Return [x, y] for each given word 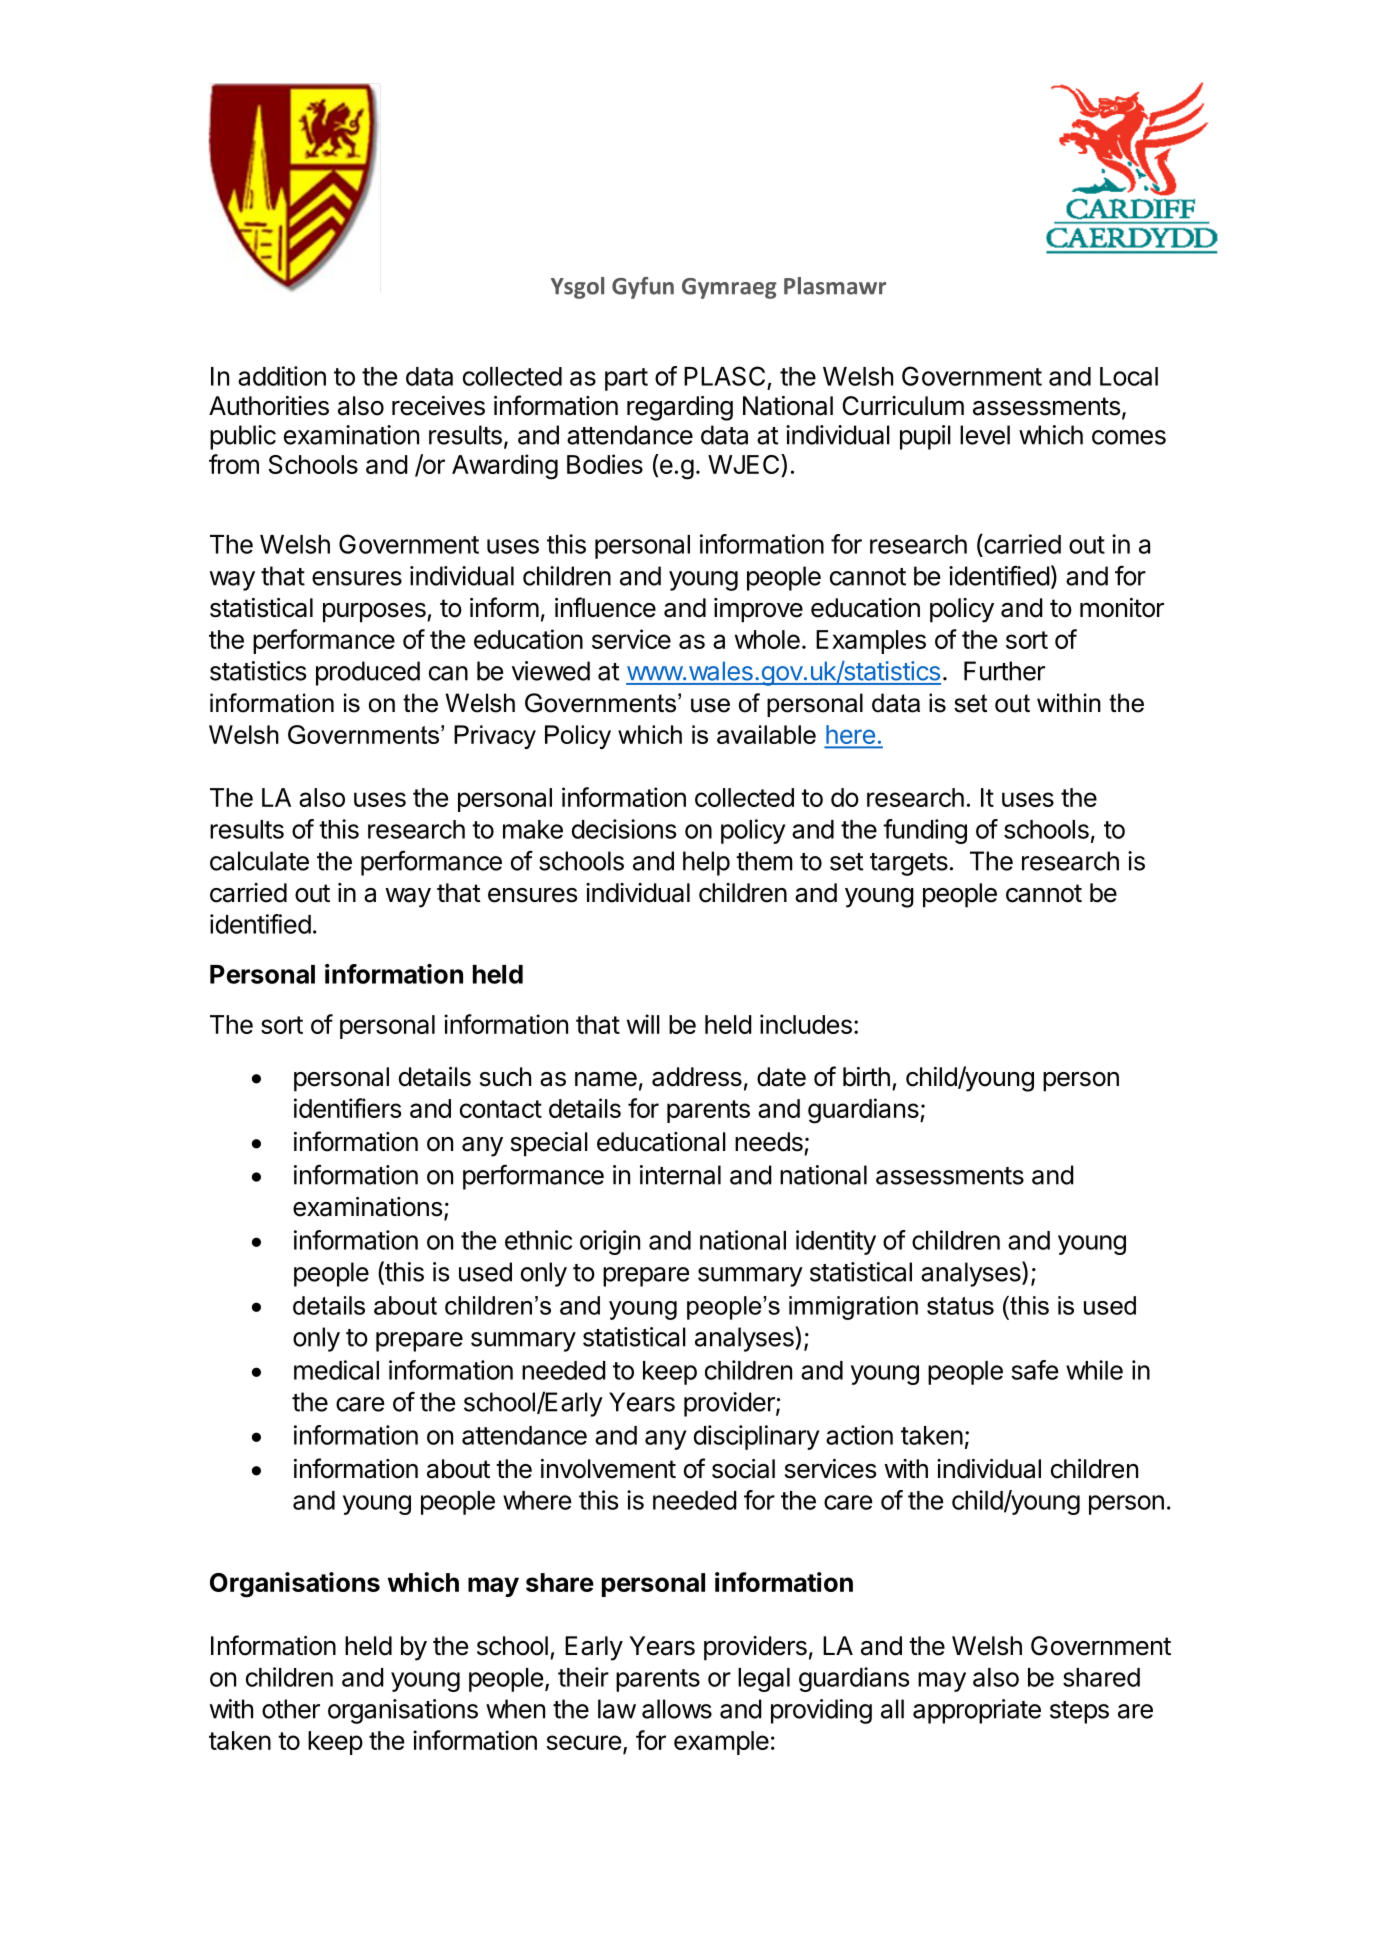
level [985, 435]
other [291, 1709]
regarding [680, 408]
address [697, 1077]
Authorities [269, 406]
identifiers [347, 1108]
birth [866, 1077]
